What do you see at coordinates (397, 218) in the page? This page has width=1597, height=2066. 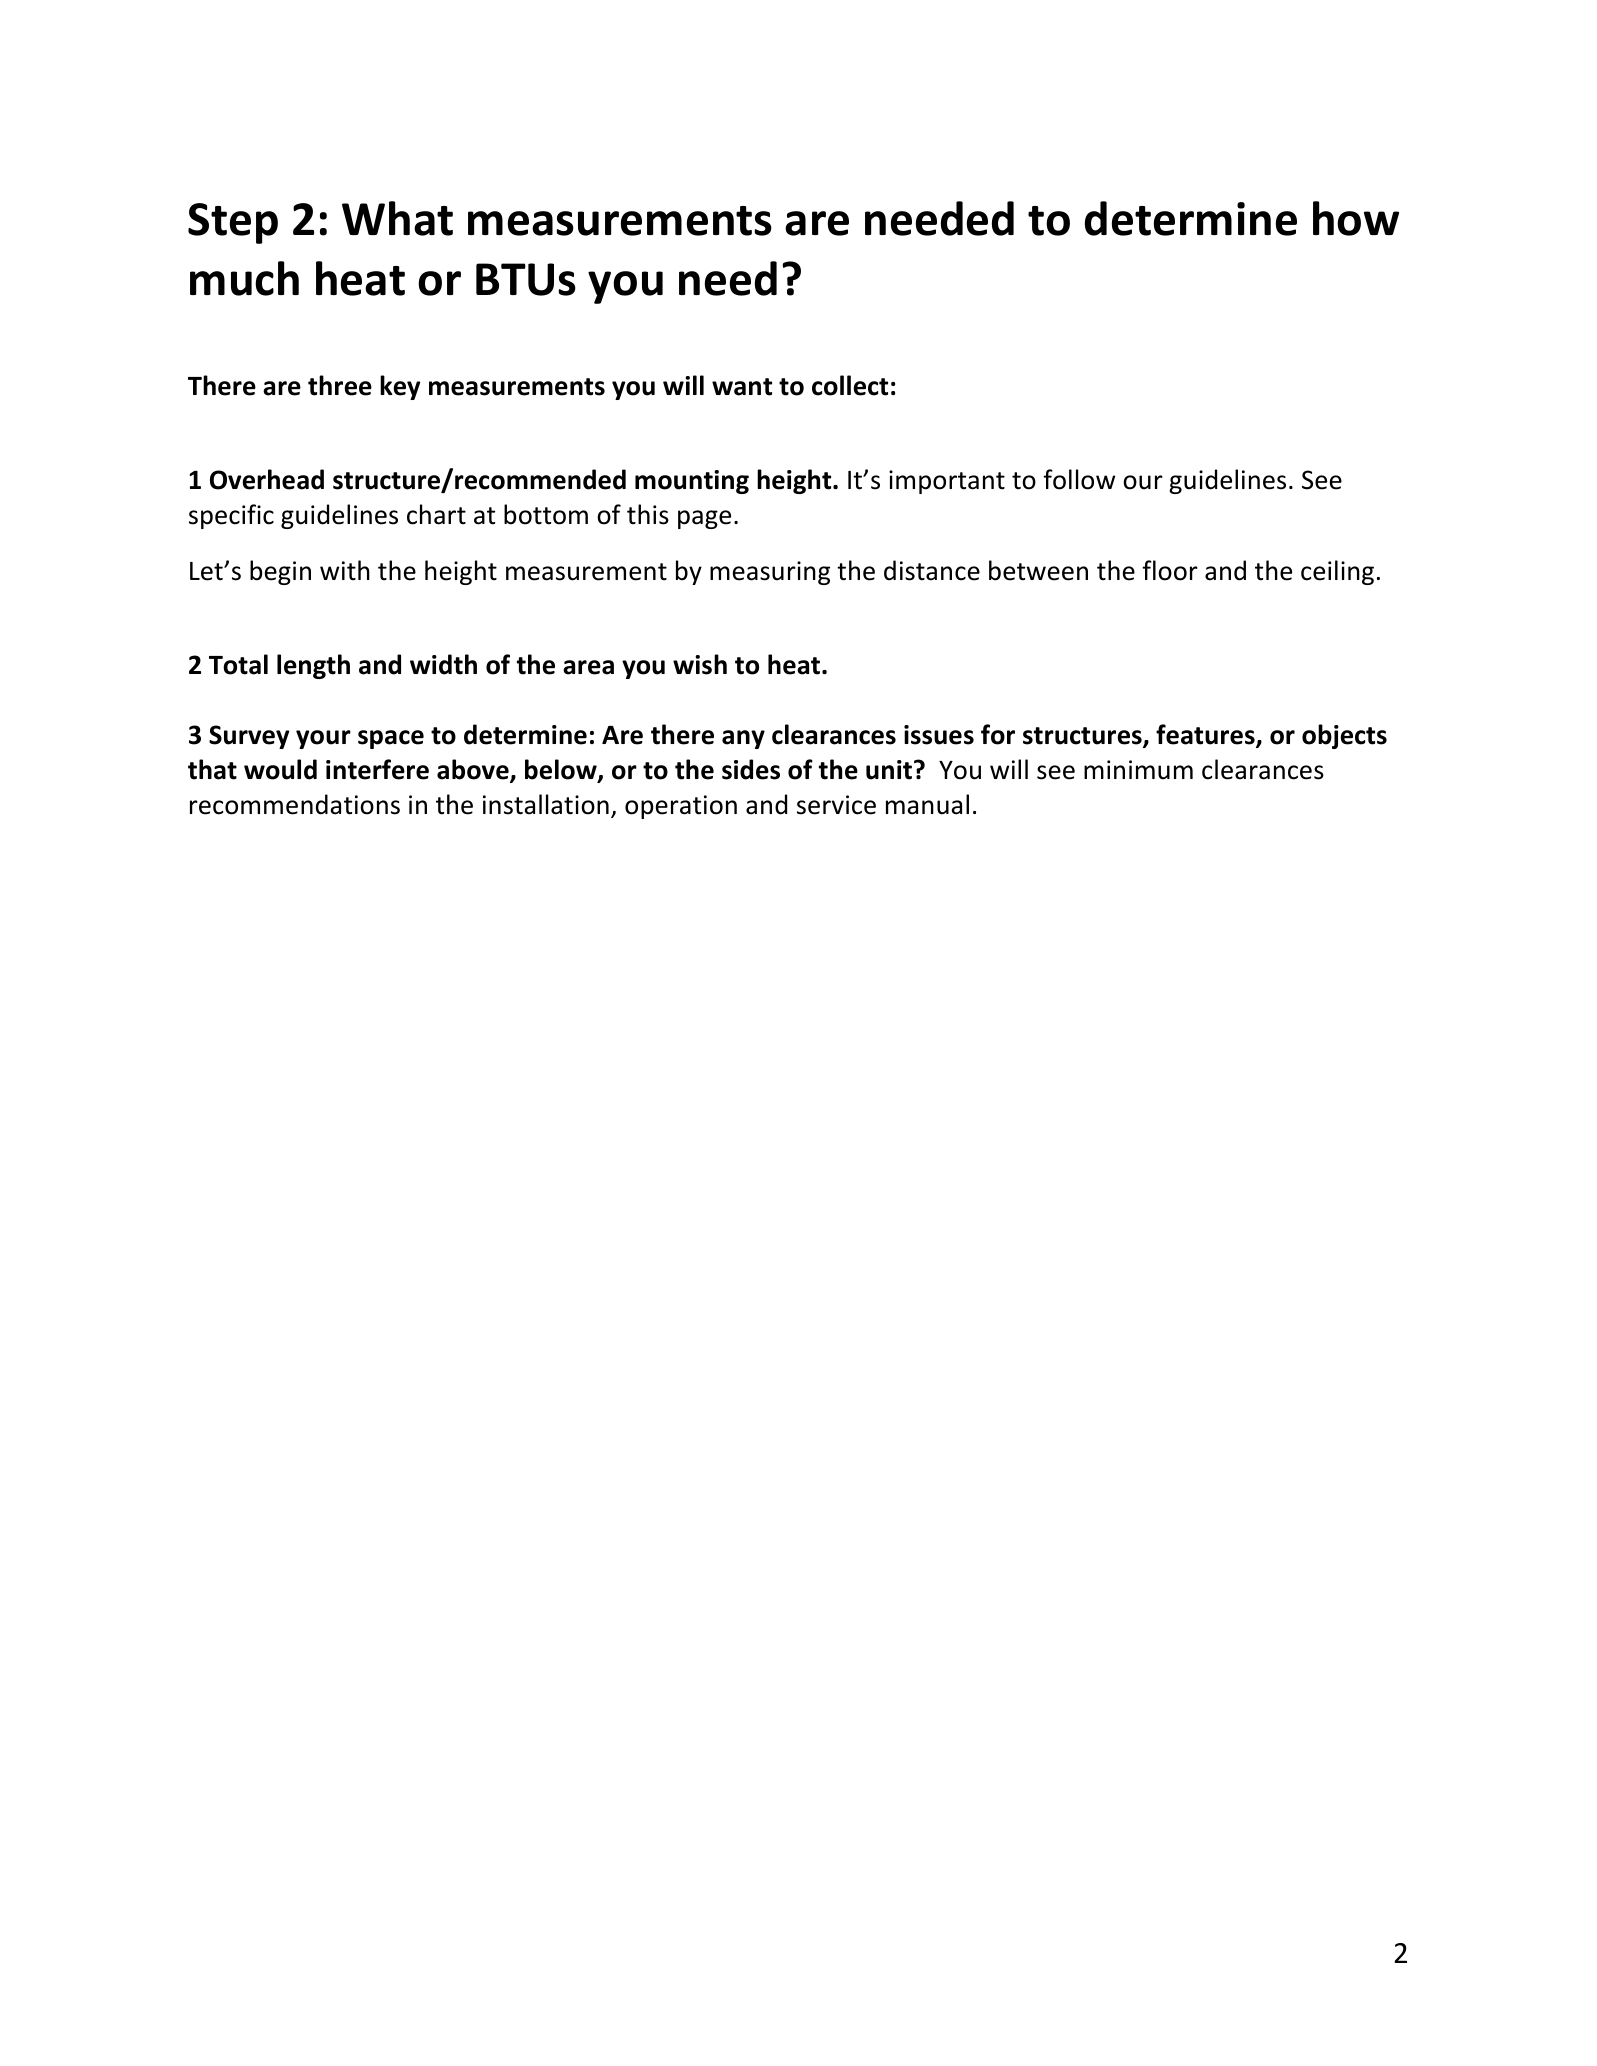 I see `What` at bounding box center [397, 218].
